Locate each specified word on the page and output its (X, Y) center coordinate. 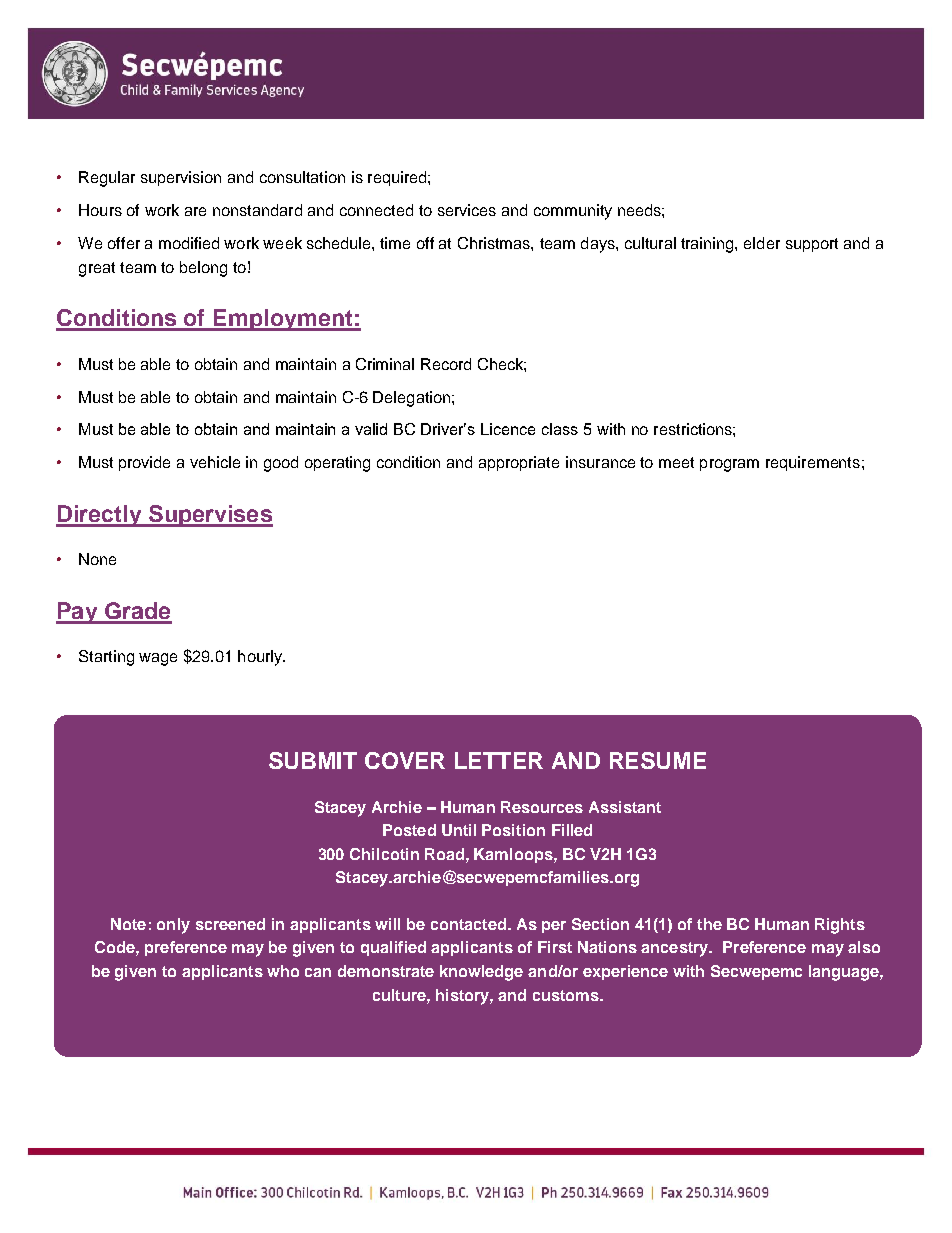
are (195, 211)
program (729, 465)
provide (144, 463)
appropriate (519, 463)
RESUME (658, 760)
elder (762, 243)
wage (158, 659)
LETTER (499, 760)
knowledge (481, 973)
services (467, 210)
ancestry (676, 949)
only (173, 926)
